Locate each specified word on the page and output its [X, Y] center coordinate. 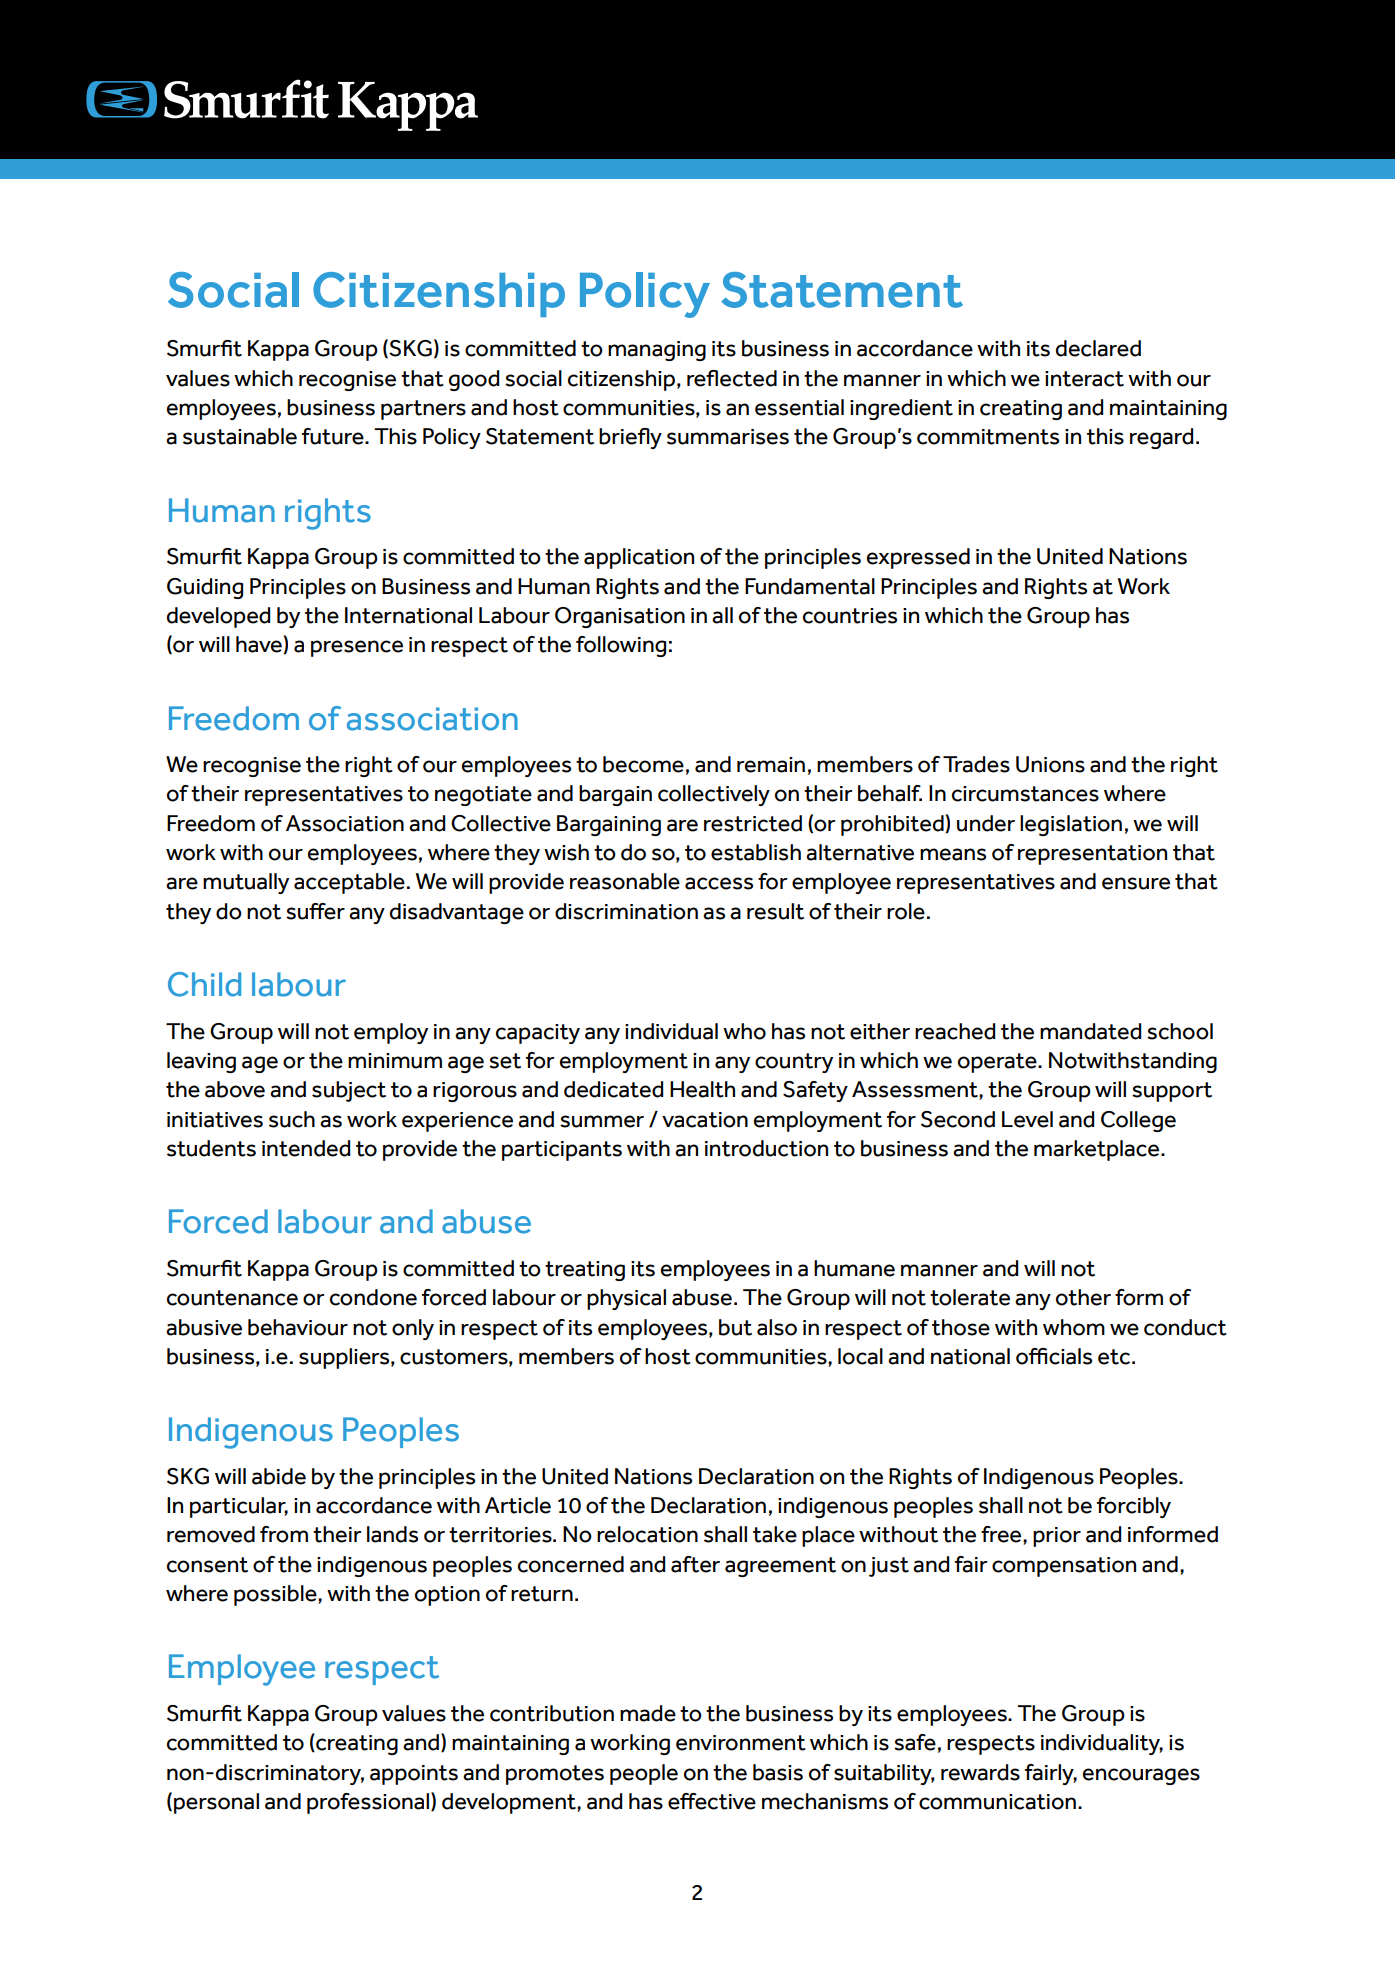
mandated [1091, 1031]
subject [349, 1091]
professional [369, 1803]
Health [702, 1089]
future [334, 436]
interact [1084, 379]
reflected [732, 378]
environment [741, 1743]
